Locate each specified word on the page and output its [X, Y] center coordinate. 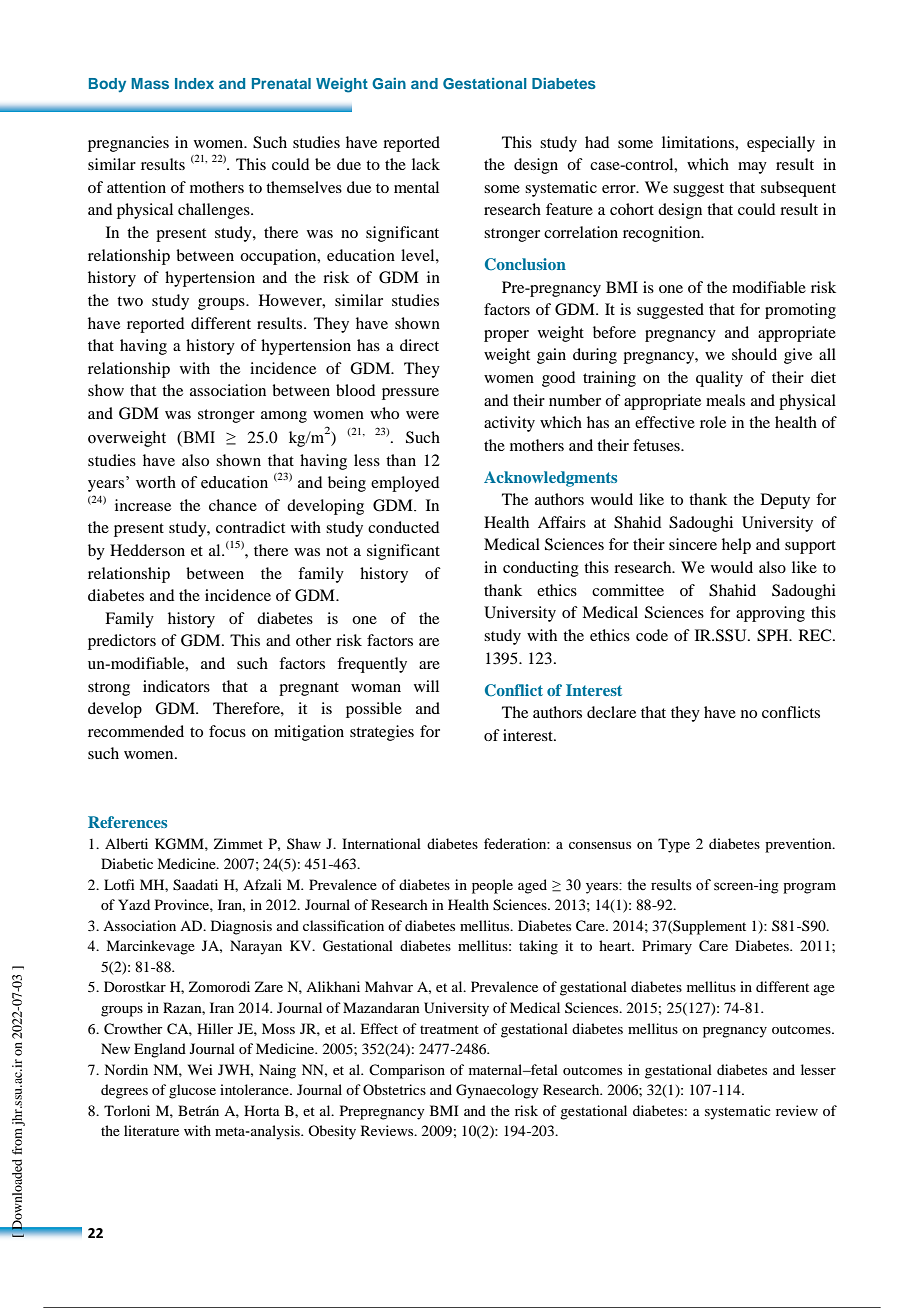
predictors [122, 642]
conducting [541, 569]
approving [770, 614]
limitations [699, 142]
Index [194, 83]
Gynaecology [497, 1091]
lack [426, 164]
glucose [192, 1091]
